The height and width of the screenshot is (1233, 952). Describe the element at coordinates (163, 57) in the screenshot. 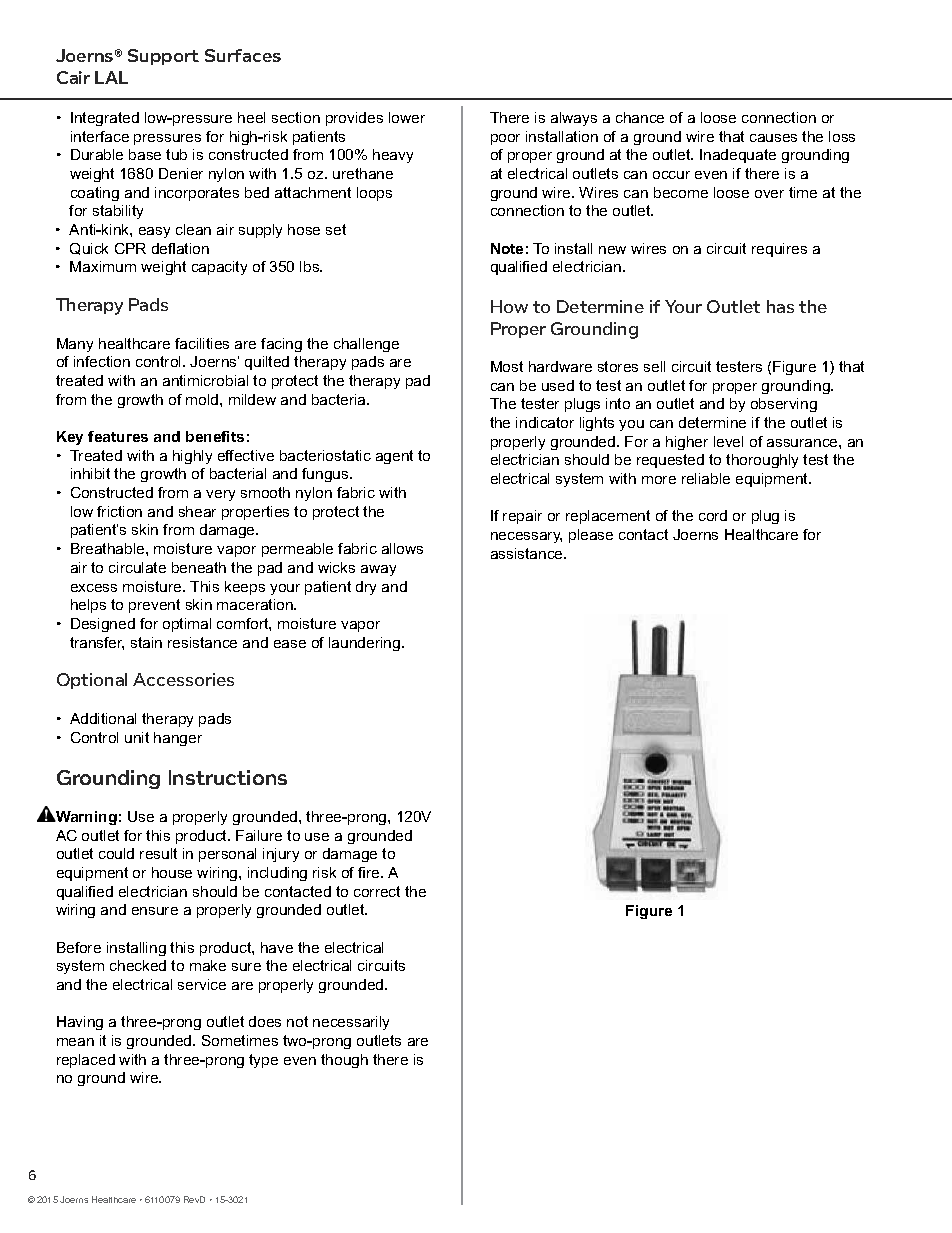

I see `Support` at that location.
